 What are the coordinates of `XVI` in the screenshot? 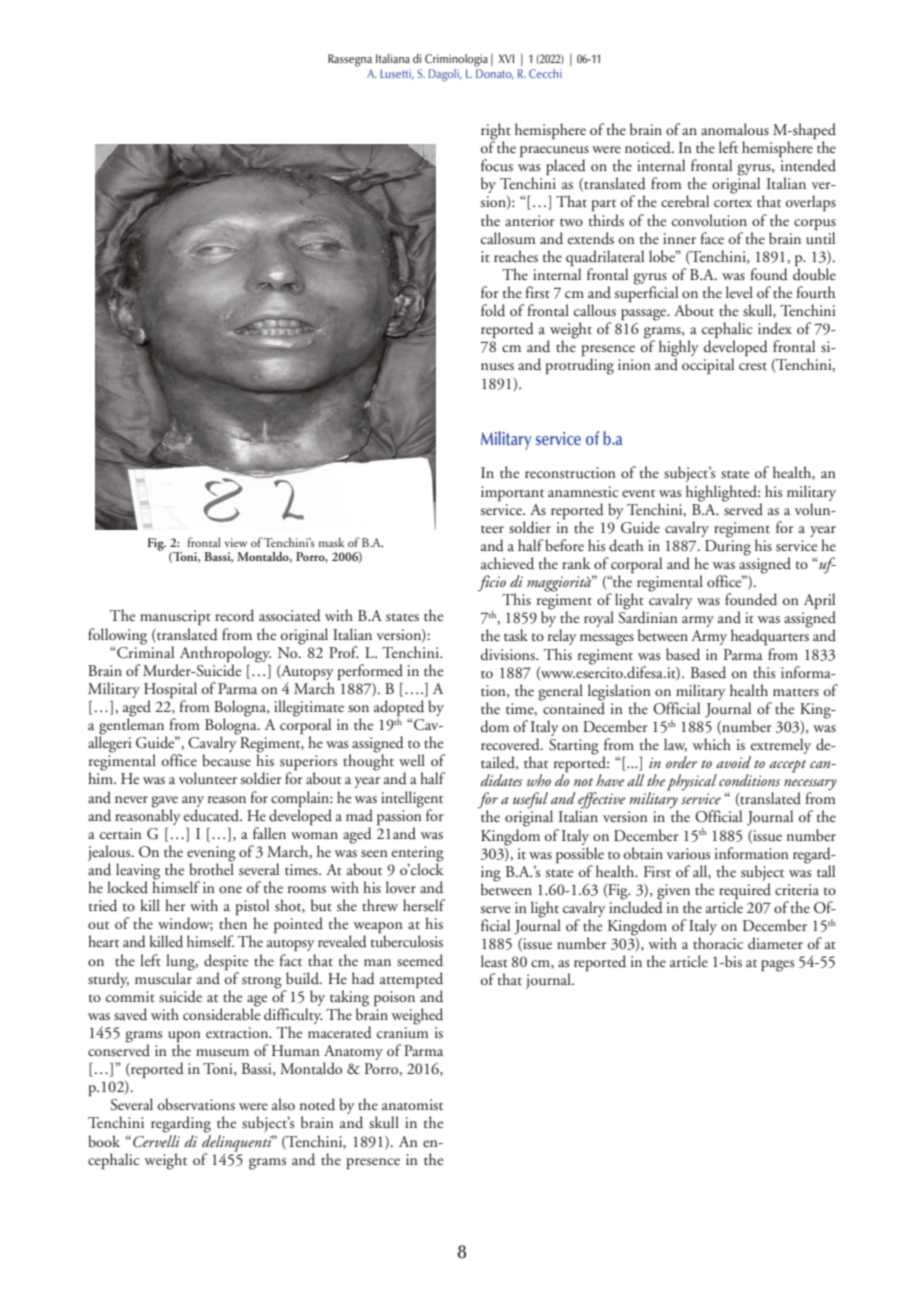 It's located at (506, 58).
